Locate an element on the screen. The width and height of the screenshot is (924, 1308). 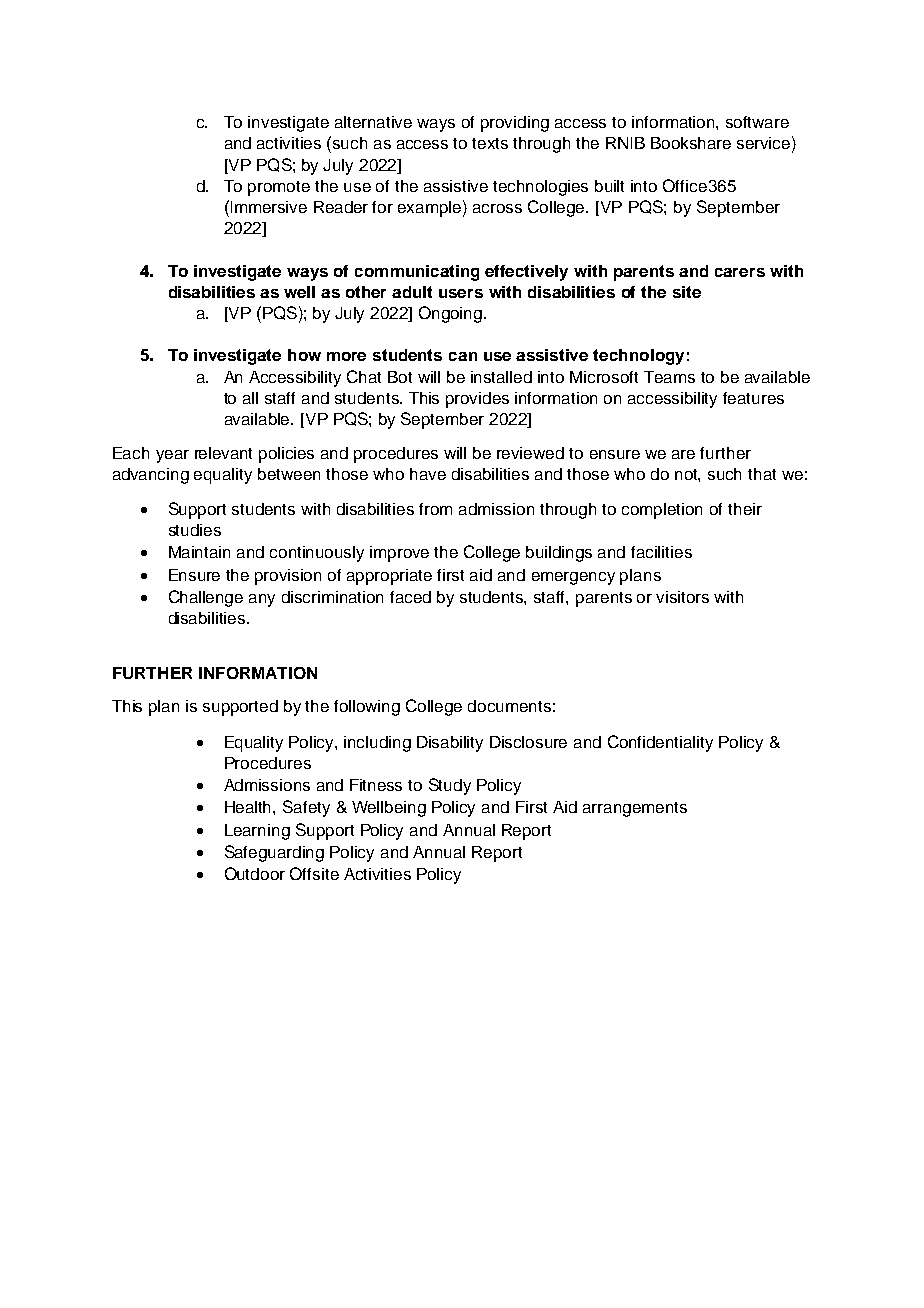
texts is located at coordinates (490, 143).
